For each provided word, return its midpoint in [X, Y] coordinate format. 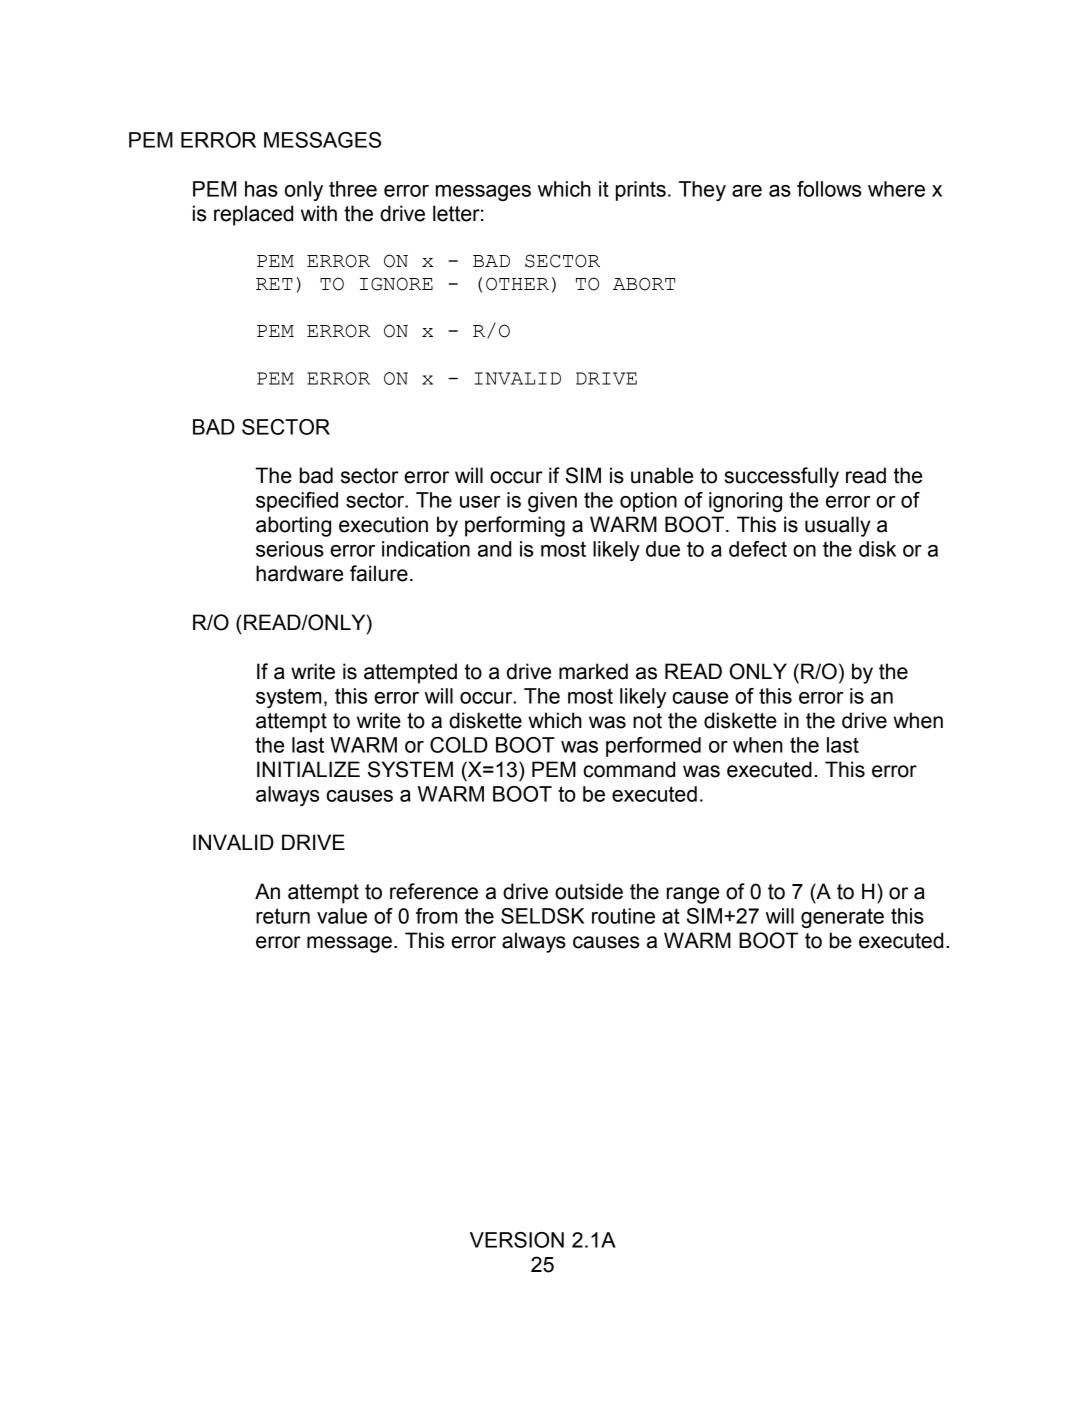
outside [589, 891]
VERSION [517, 1240]
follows [829, 189]
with [319, 213]
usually [838, 526]
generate [842, 918]
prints [641, 191]
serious [290, 549]
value [342, 916]
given [552, 502]
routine [623, 916]
